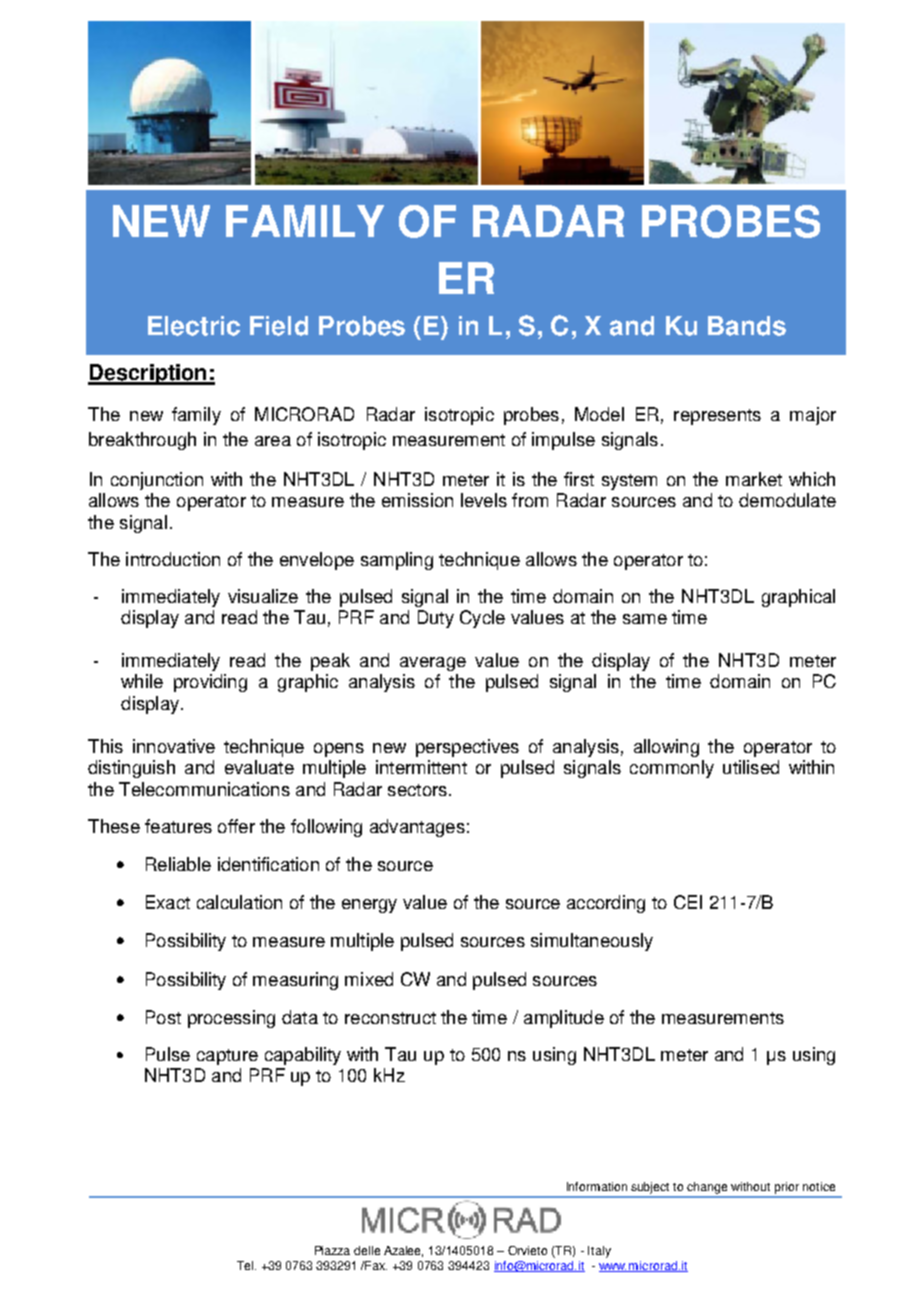 The height and width of the page is (1308, 924). I want to click on Model, so click(599, 414).
